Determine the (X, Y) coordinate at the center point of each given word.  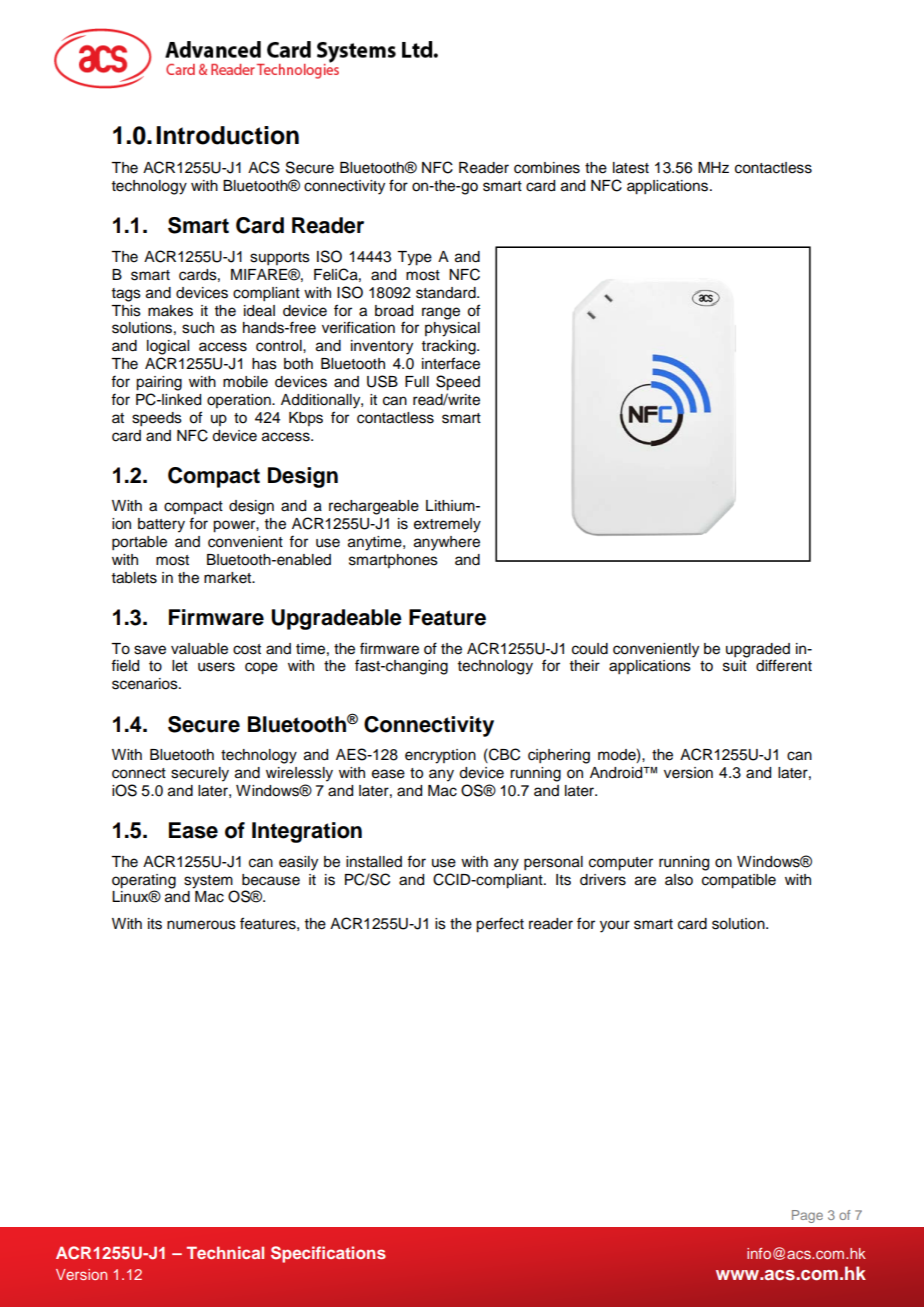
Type (414, 258)
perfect (500, 925)
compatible (739, 881)
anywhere (447, 543)
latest (631, 168)
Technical (225, 1252)
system (208, 882)
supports (280, 259)
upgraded (758, 651)
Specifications (328, 1254)
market (229, 578)
